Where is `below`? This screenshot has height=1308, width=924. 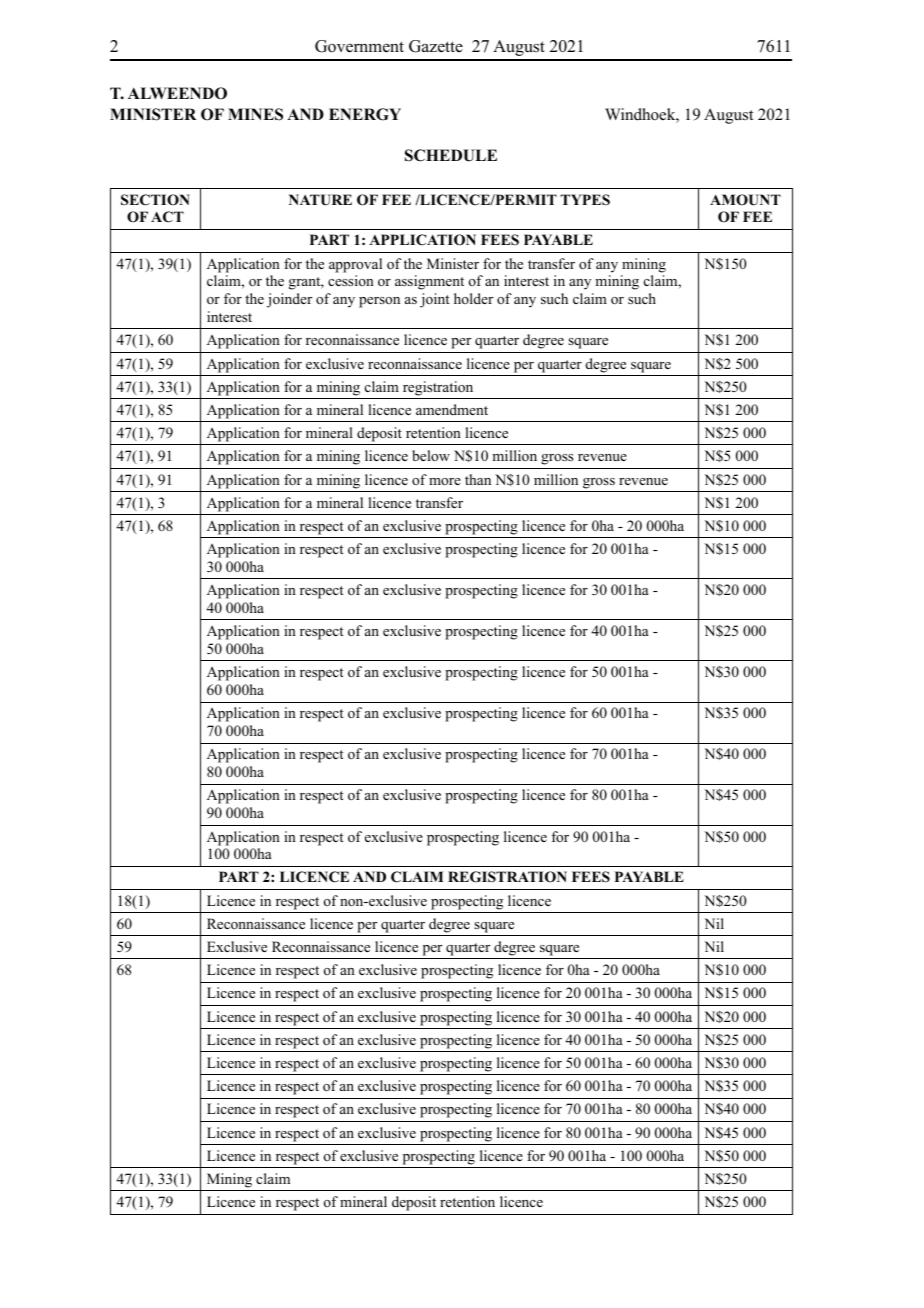
below is located at coordinates (431, 455).
